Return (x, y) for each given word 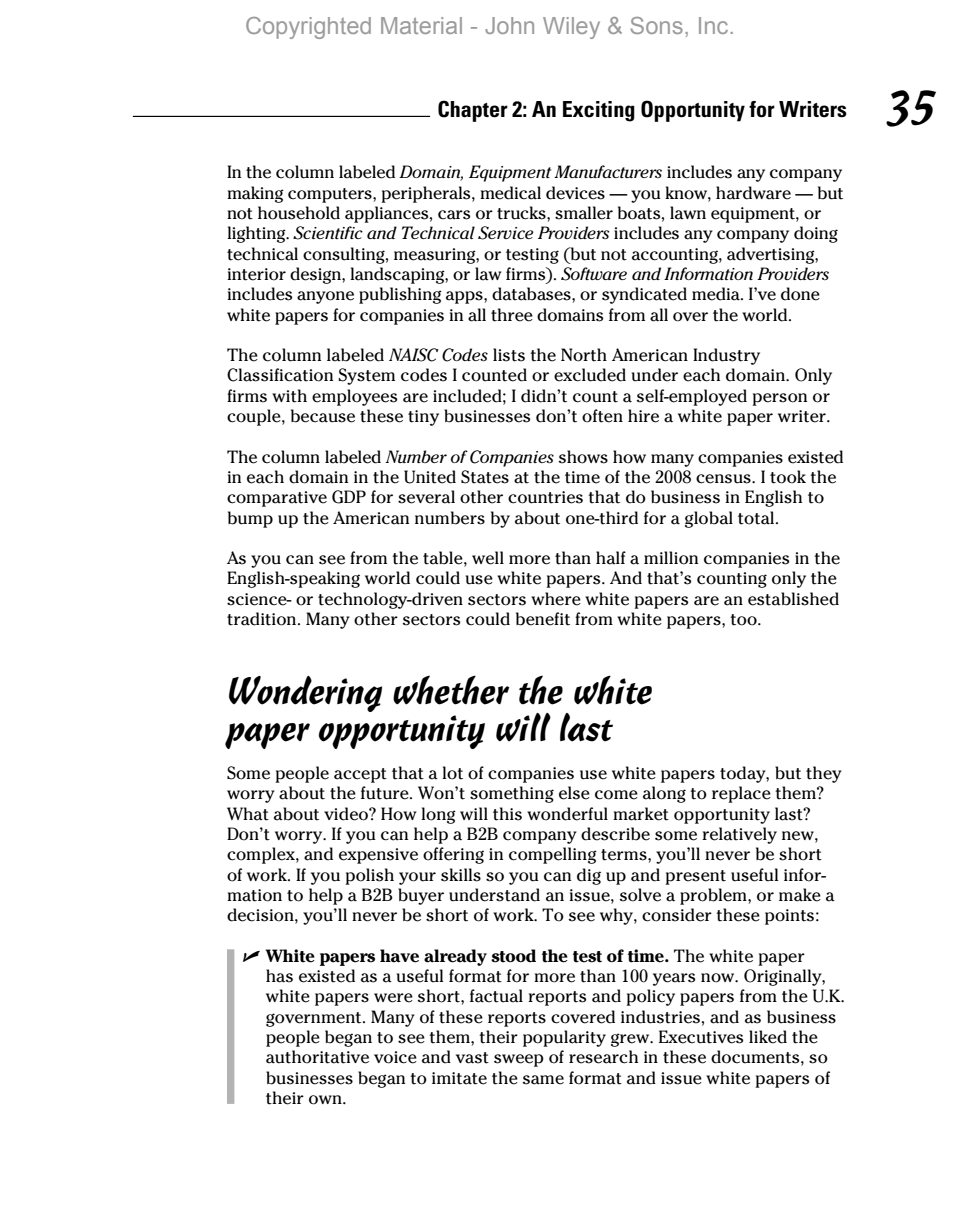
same (543, 1080)
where (556, 599)
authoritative (317, 1057)
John (509, 25)
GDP (349, 497)
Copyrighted (308, 28)
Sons (656, 25)
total (757, 518)
